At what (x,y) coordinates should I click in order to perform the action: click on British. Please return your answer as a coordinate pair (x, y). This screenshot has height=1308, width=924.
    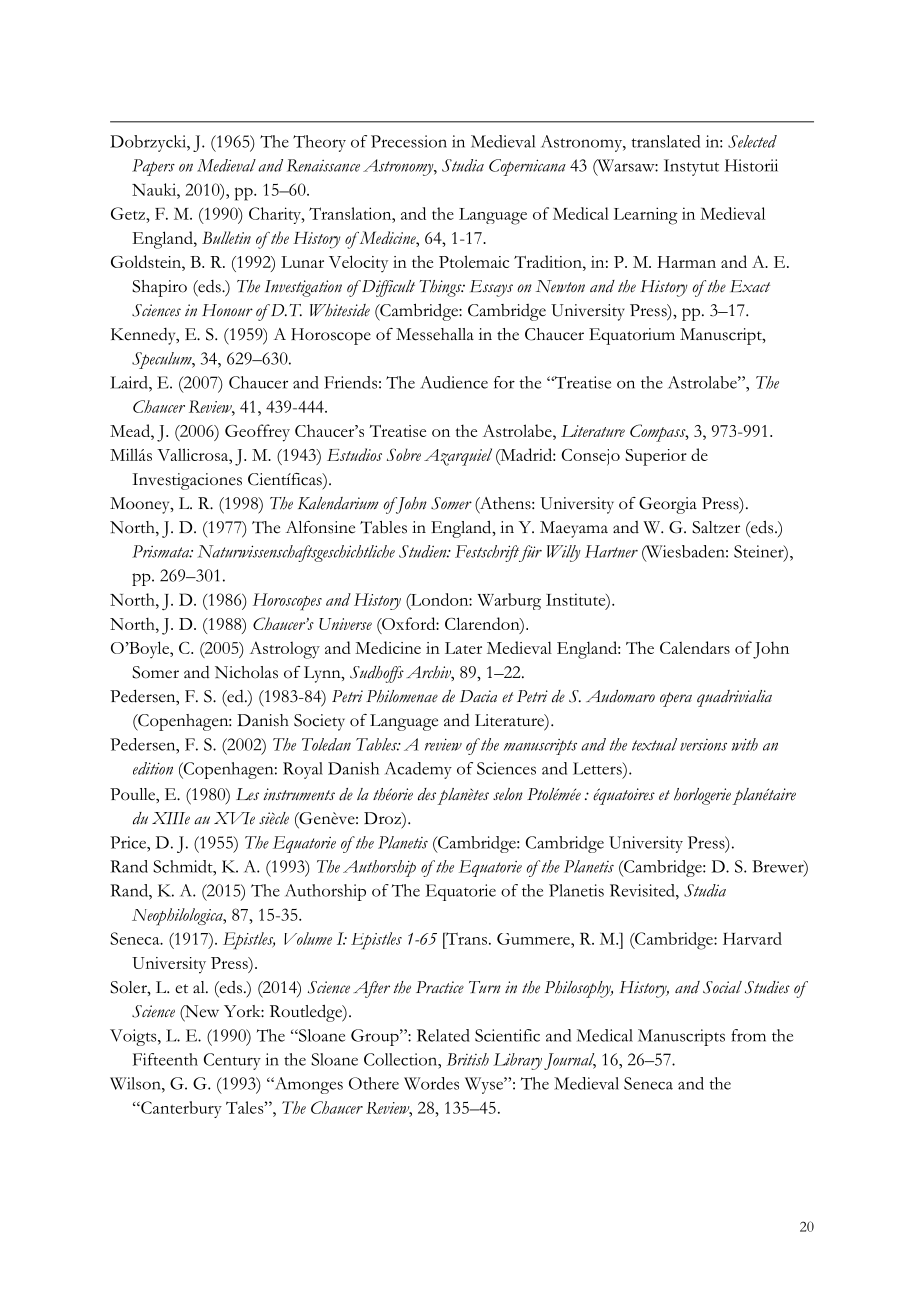
    Looking at the image, I should click on (468, 1059).
